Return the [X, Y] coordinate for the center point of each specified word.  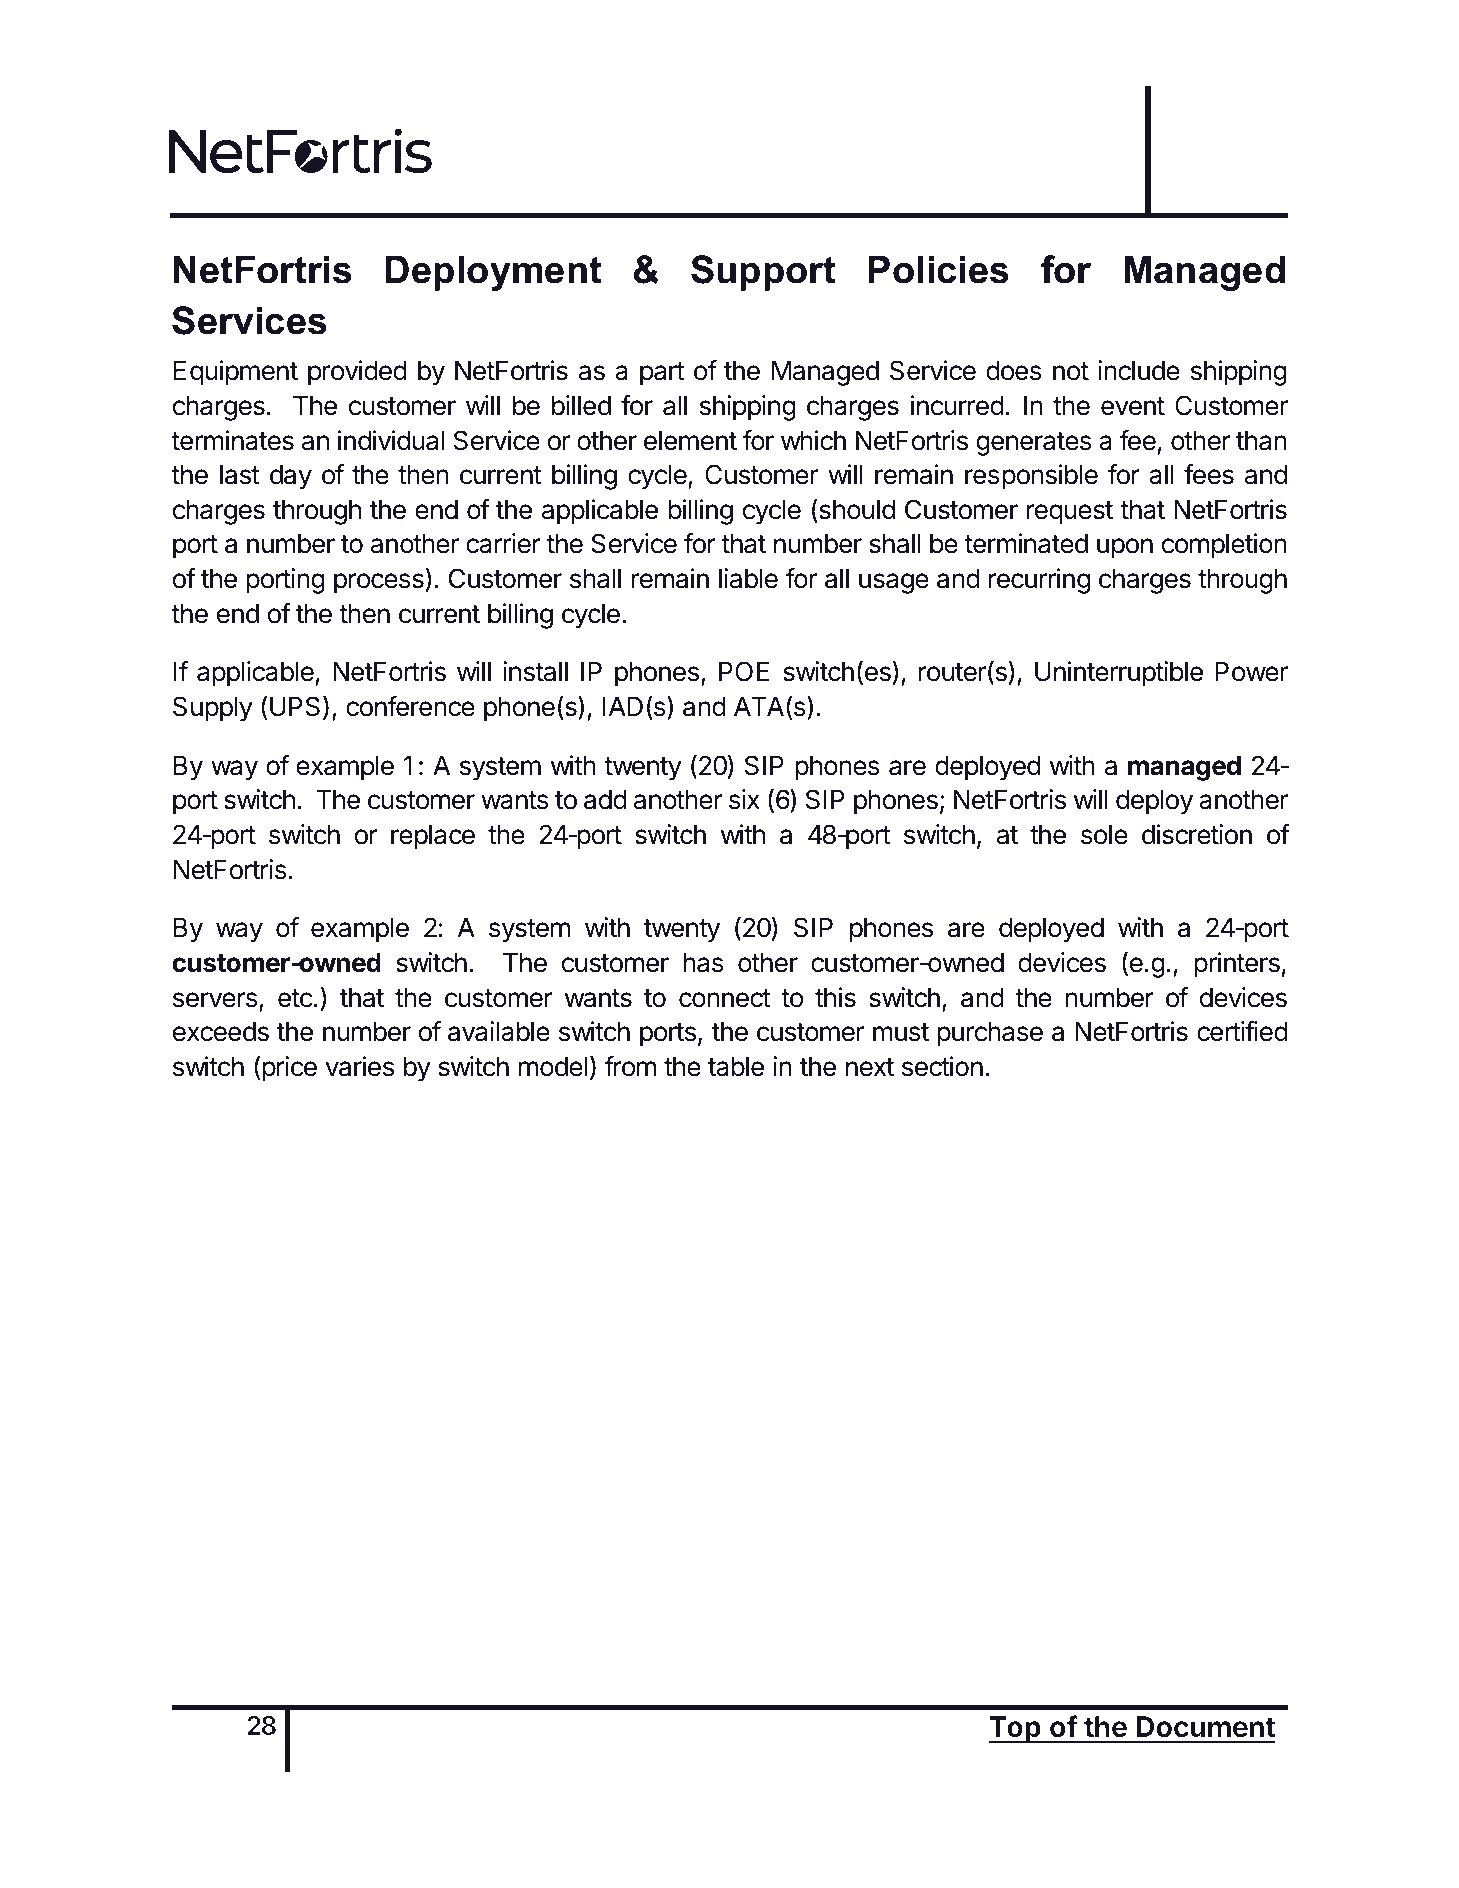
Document [1205, 1727]
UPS [295, 706]
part [662, 374]
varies [359, 1066]
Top [1016, 1729]
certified [1242, 1031]
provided [357, 373]
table [736, 1067]
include [1139, 370]
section [942, 1066]
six [744, 799]
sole [1104, 835]
